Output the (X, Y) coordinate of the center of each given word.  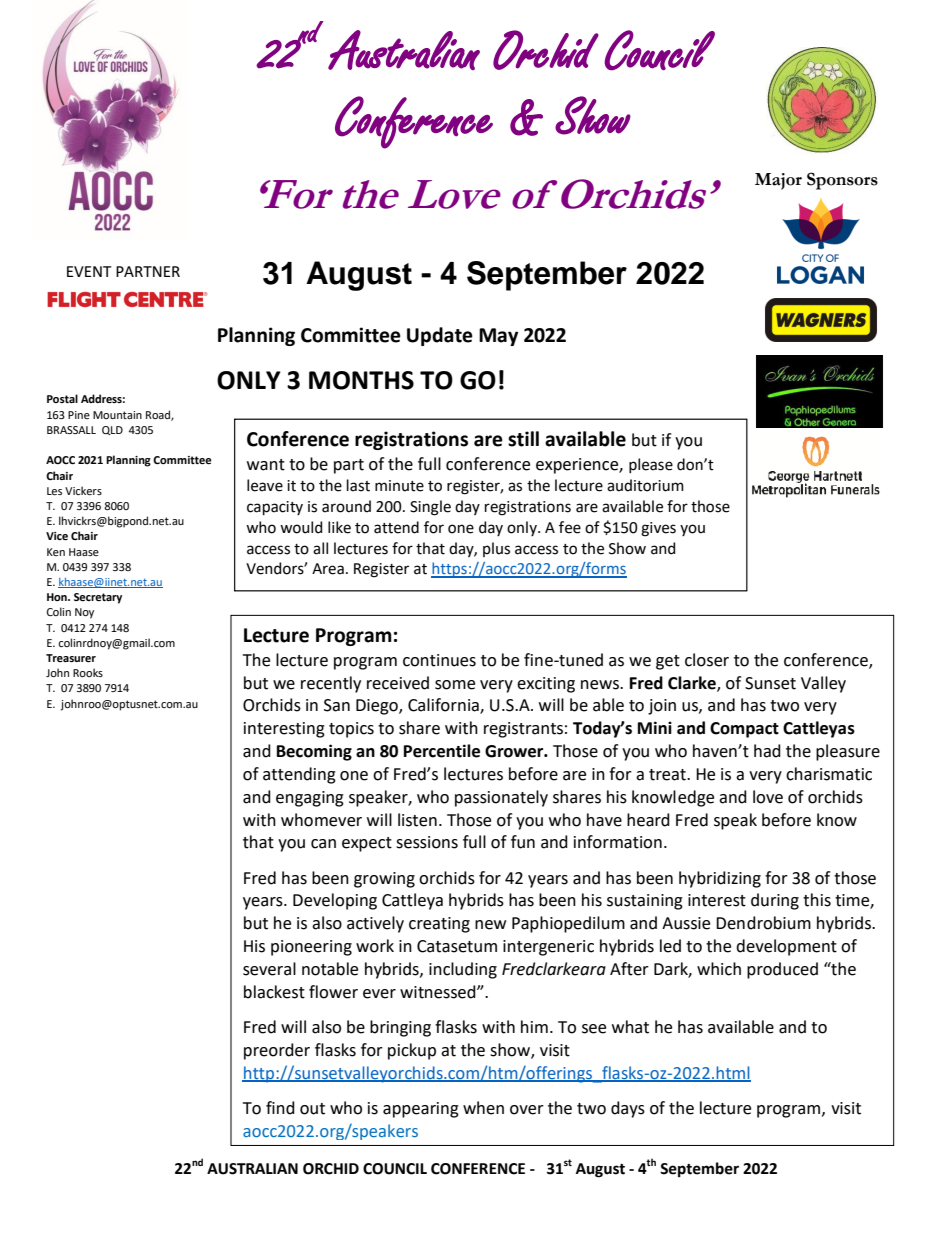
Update (440, 336)
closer (707, 660)
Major (778, 181)
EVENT (89, 271)
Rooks (88, 672)
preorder (277, 1051)
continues (439, 660)
